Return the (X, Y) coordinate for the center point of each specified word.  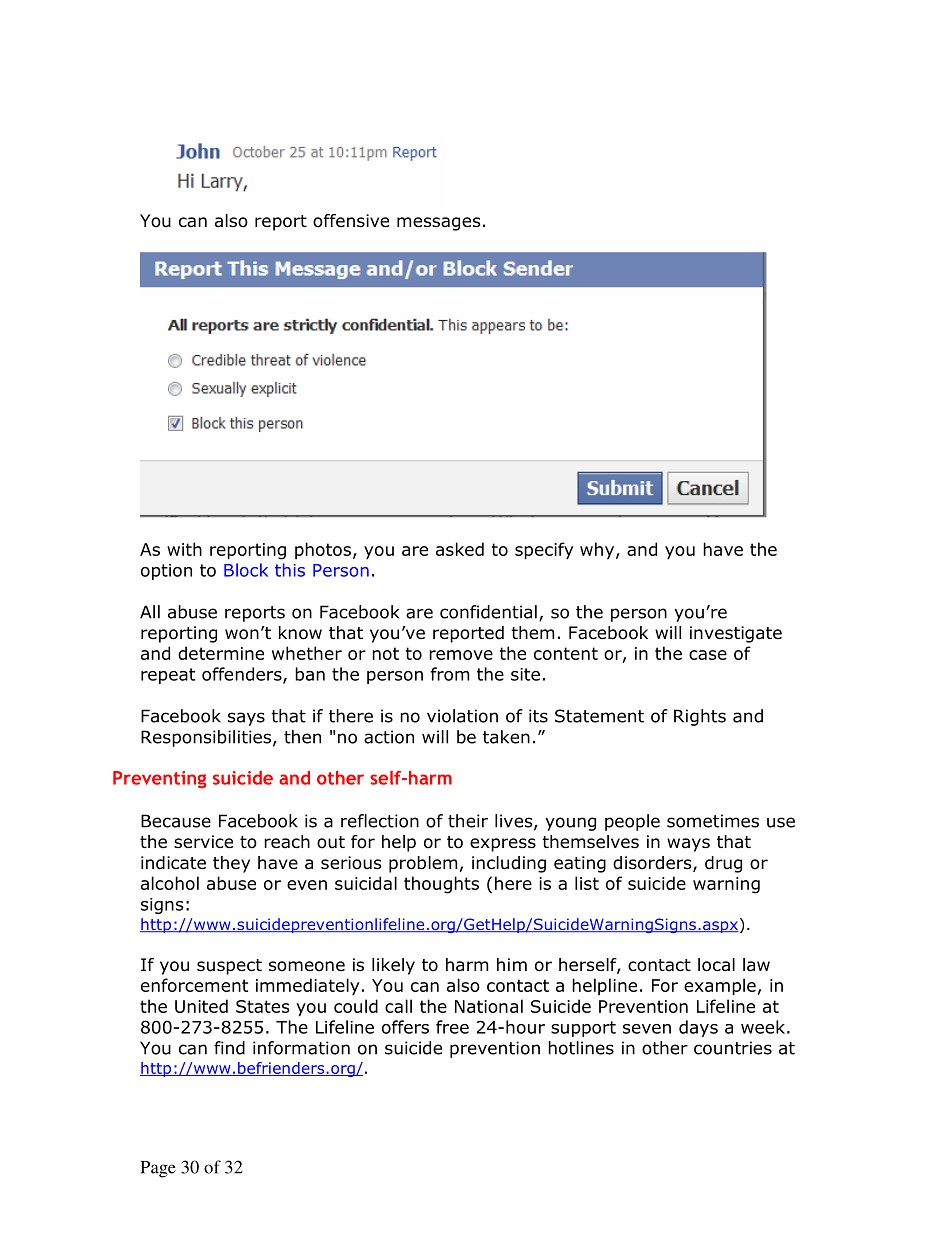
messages (439, 224)
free (452, 1027)
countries (733, 1048)
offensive (351, 221)
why (598, 551)
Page (158, 1169)
